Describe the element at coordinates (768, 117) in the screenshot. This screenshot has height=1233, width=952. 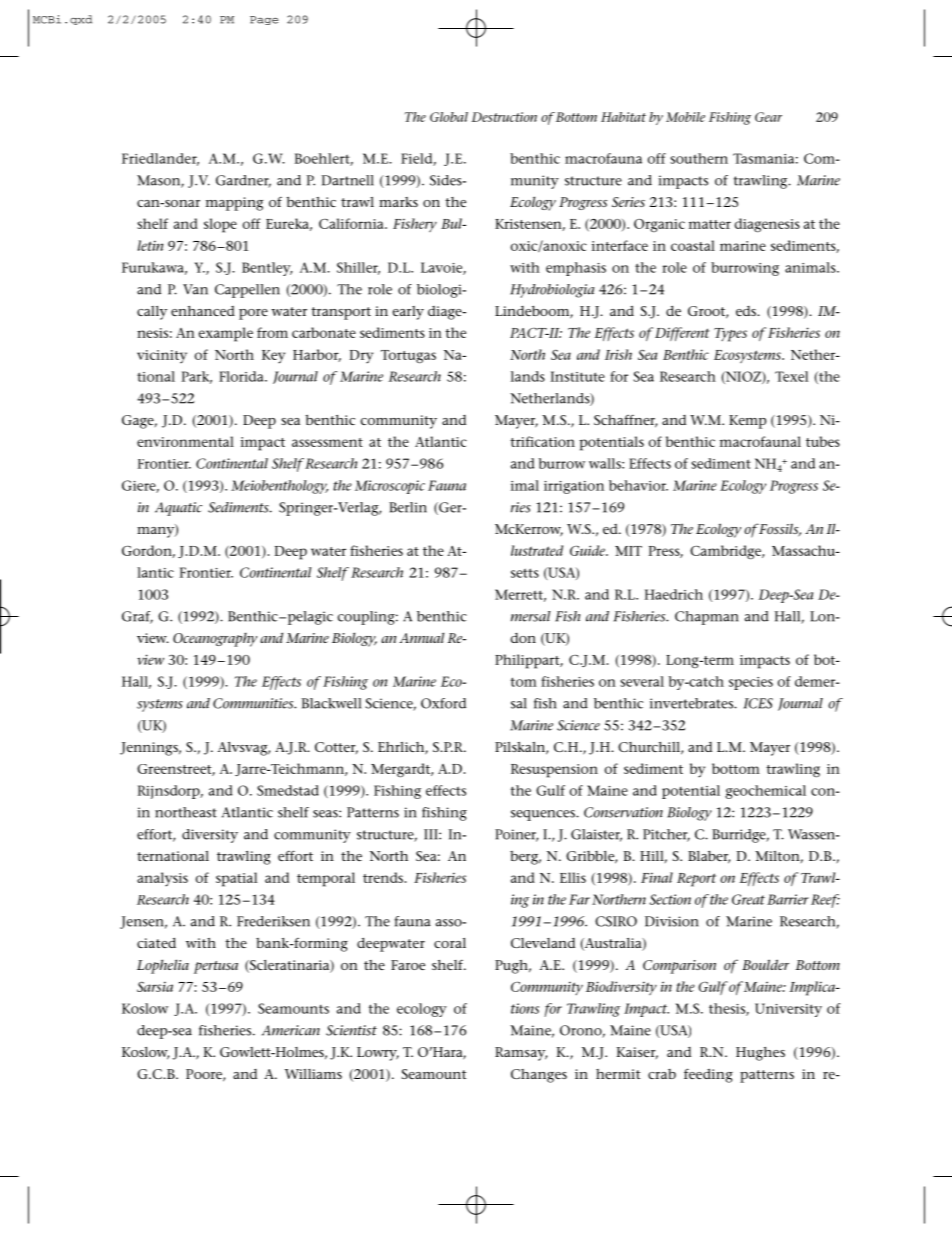
I see `Gear` at that location.
